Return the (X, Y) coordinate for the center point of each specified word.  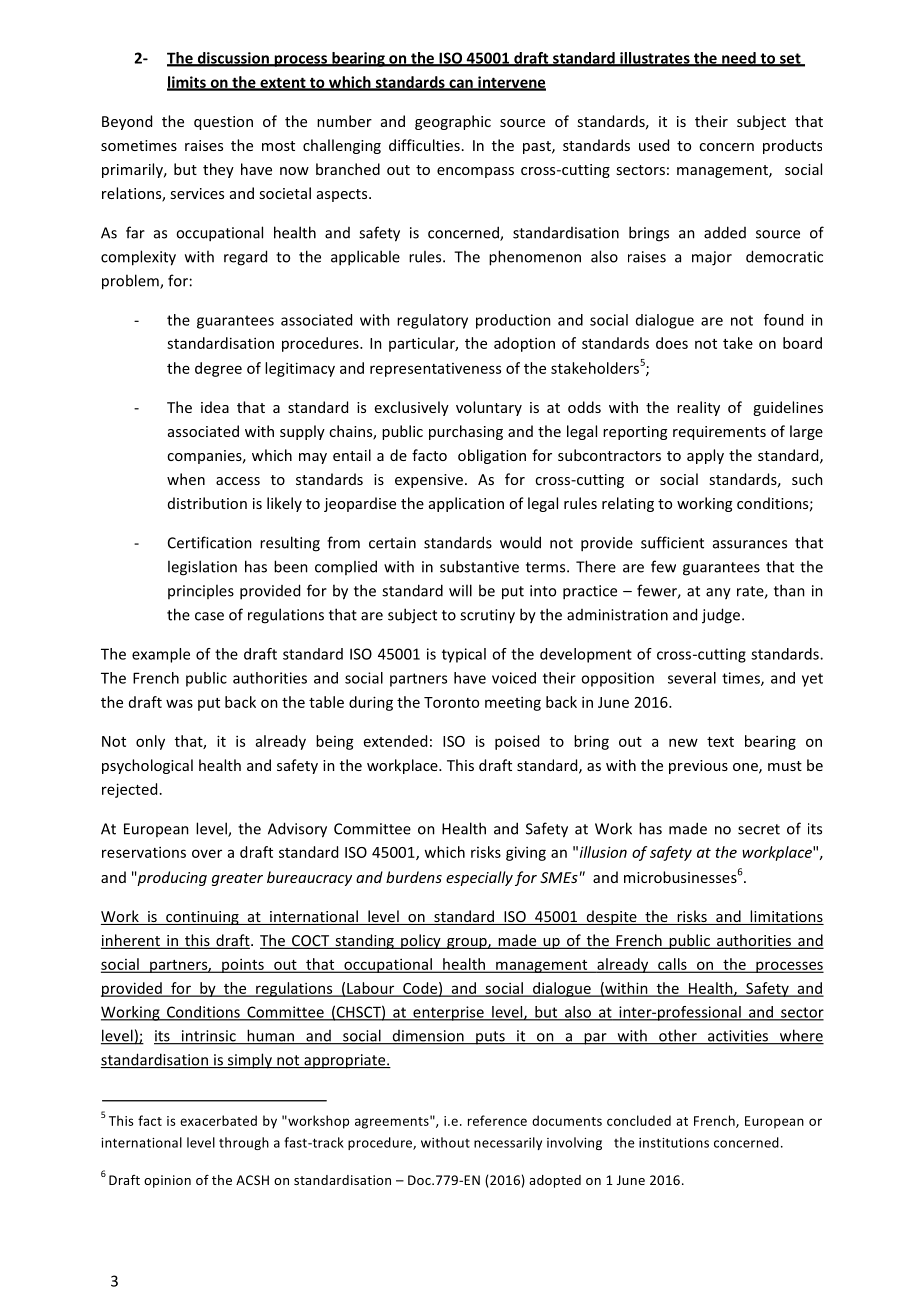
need (739, 59)
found (783, 320)
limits (187, 83)
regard (245, 258)
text (720, 742)
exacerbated (218, 1120)
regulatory (432, 321)
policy (421, 941)
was (179, 703)
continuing (202, 918)
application (466, 504)
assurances (750, 544)
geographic (453, 122)
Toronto (451, 702)
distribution (207, 503)
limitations (786, 917)
